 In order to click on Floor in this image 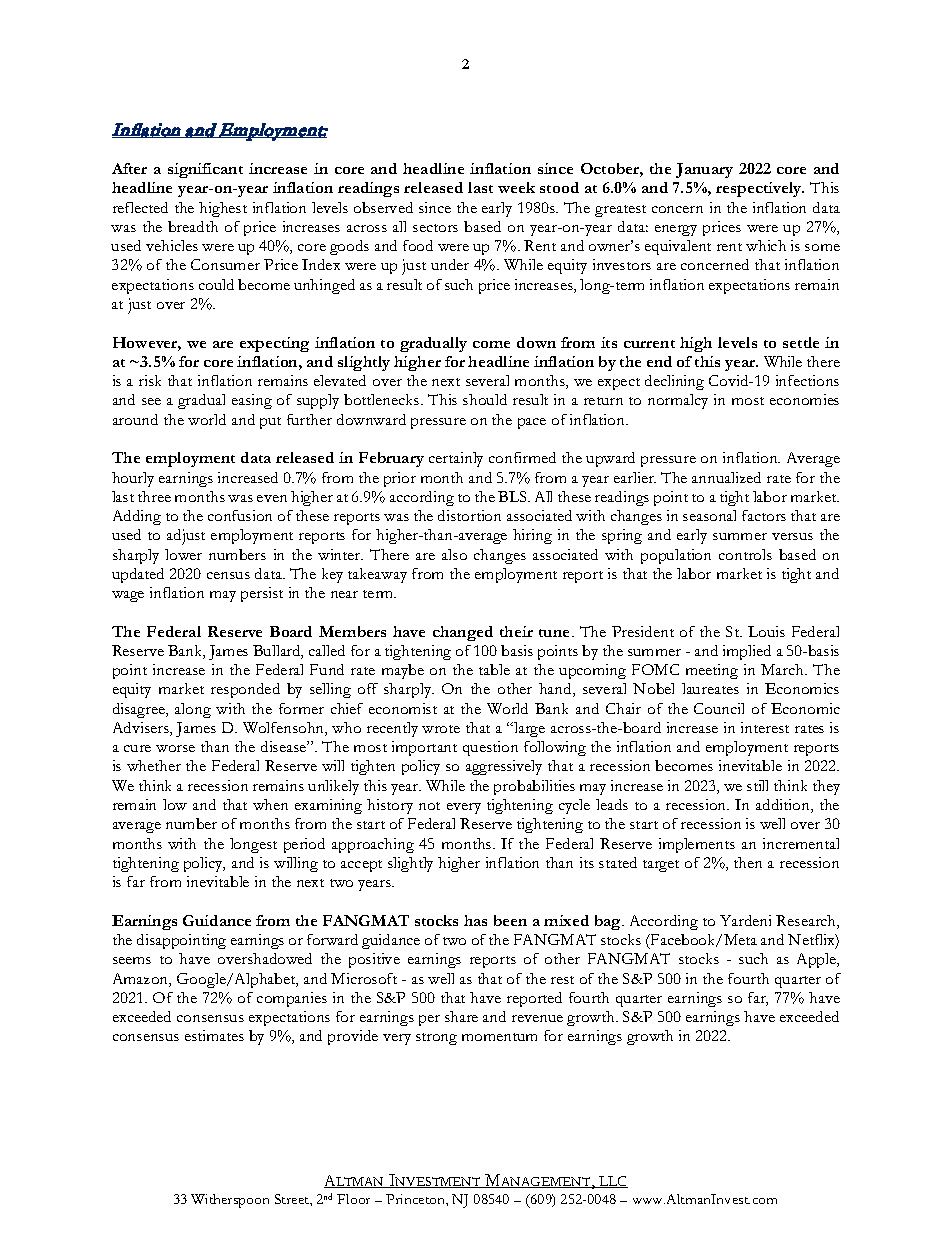, I will do `click(353, 1199)`.
